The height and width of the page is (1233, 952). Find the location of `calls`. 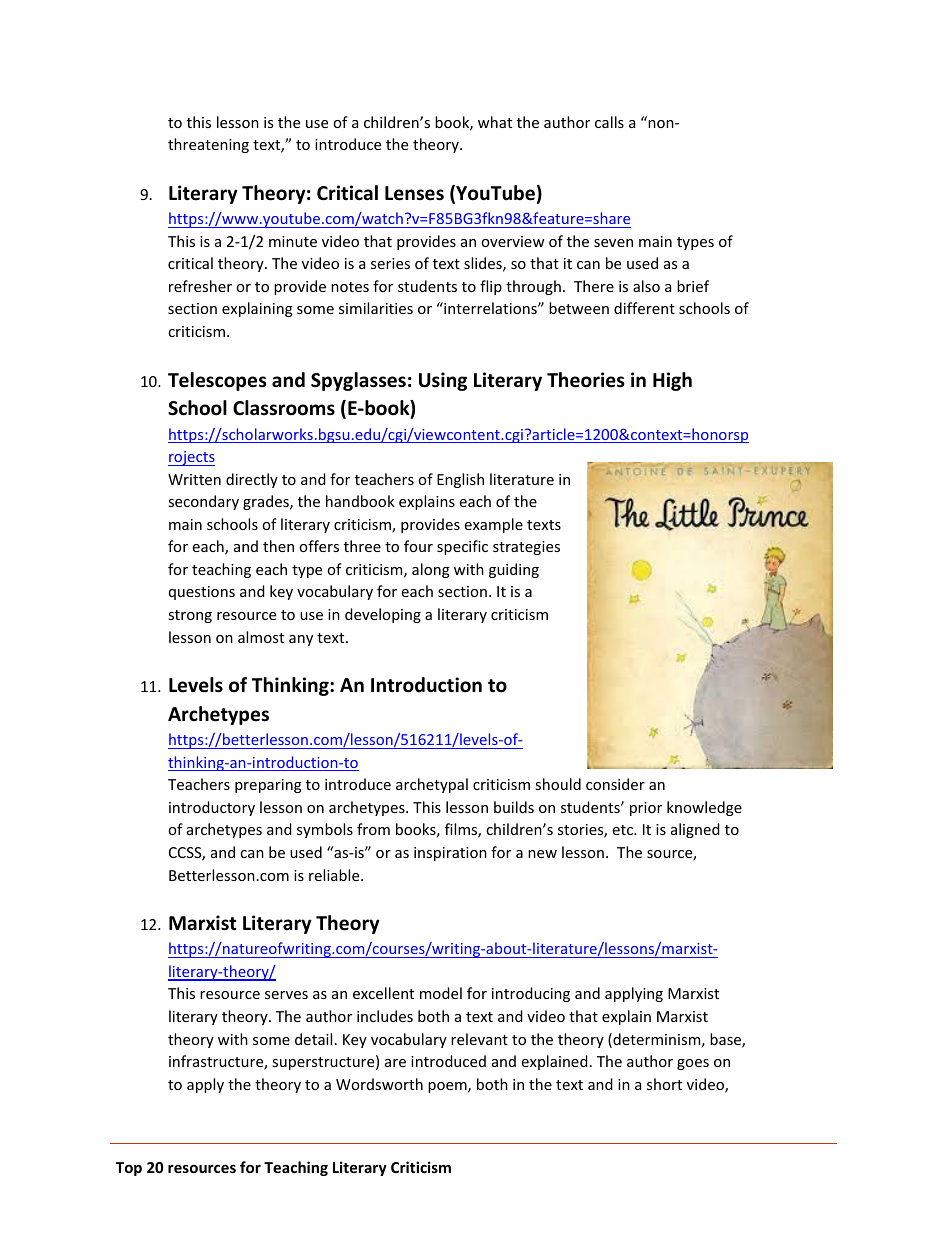

calls is located at coordinates (609, 122).
